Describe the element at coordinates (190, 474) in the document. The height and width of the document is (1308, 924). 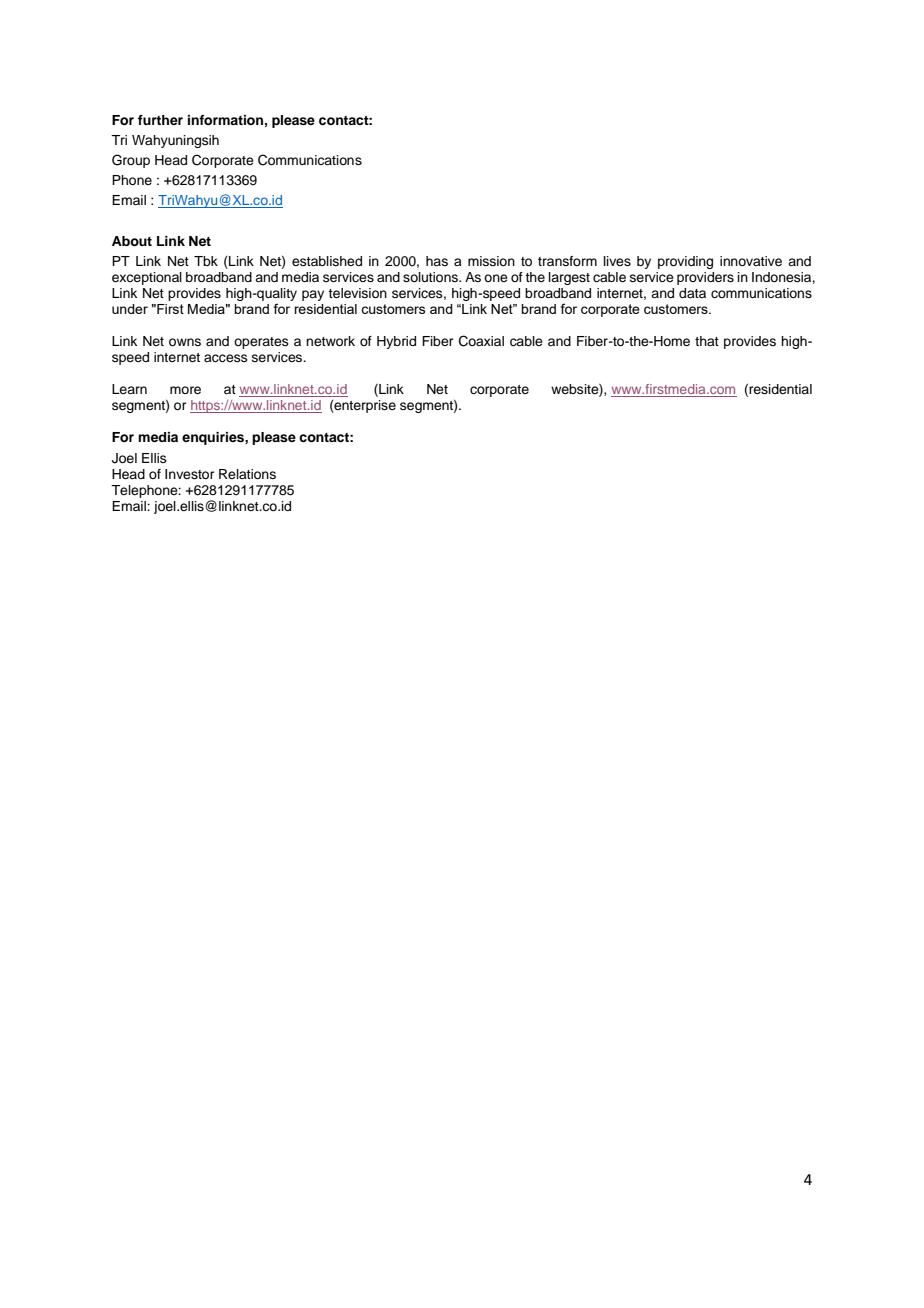
I see `Investor` at that location.
